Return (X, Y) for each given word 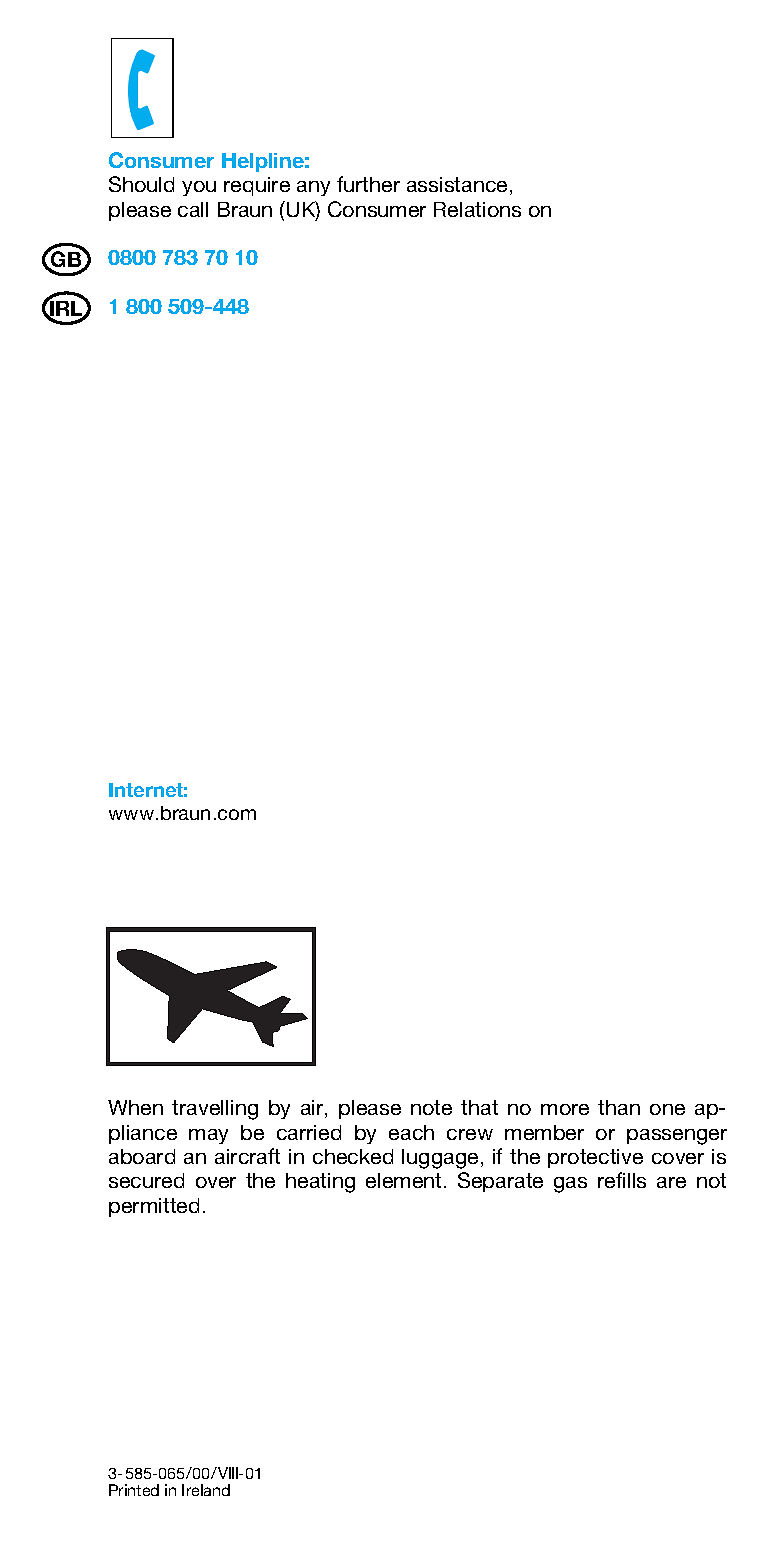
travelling (215, 1110)
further (368, 184)
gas (570, 1185)
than (619, 1107)
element (403, 1180)
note (431, 1107)
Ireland (206, 1490)
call (193, 209)
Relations (477, 209)
